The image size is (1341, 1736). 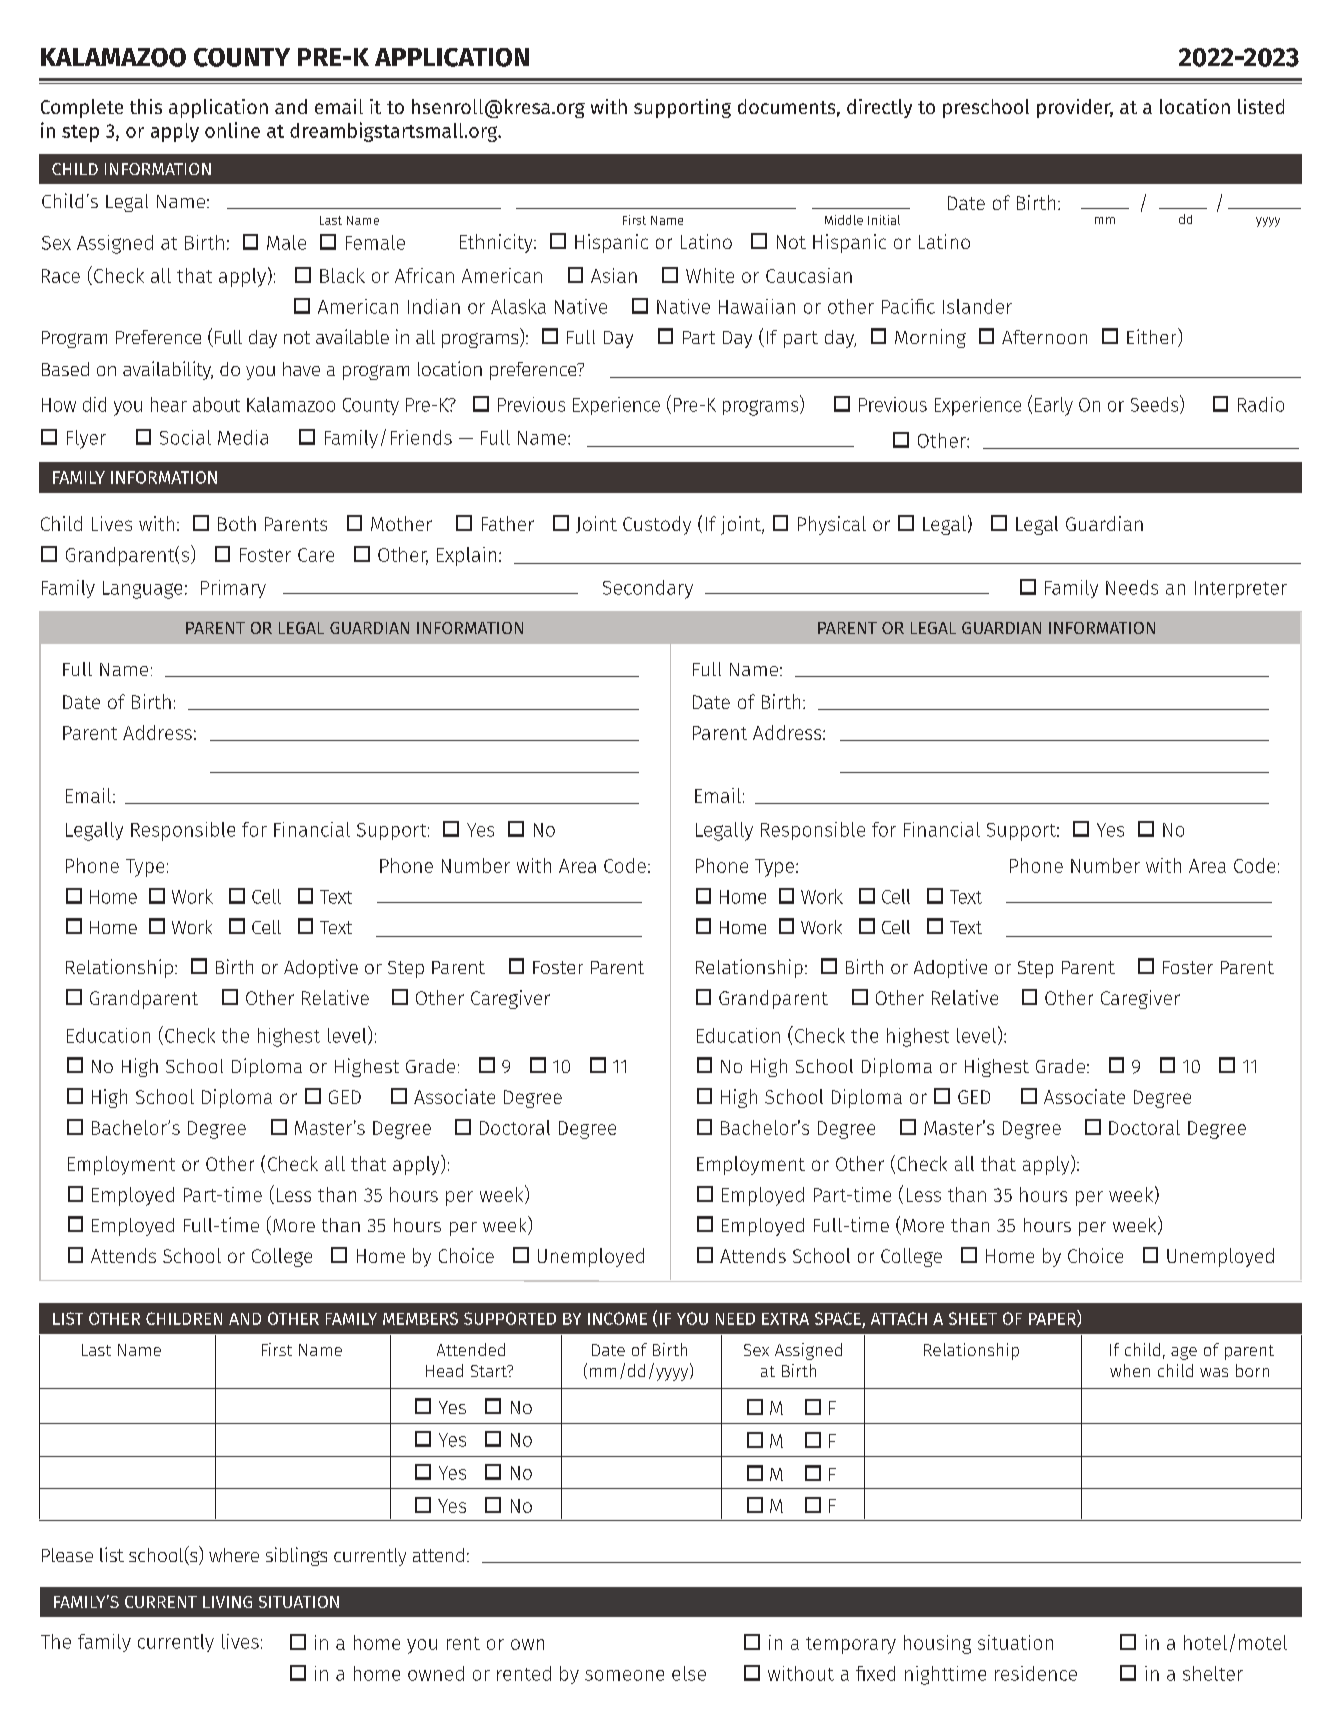 What do you see at coordinates (227, 1602) in the page?
I see `LIVING` at bounding box center [227, 1602].
